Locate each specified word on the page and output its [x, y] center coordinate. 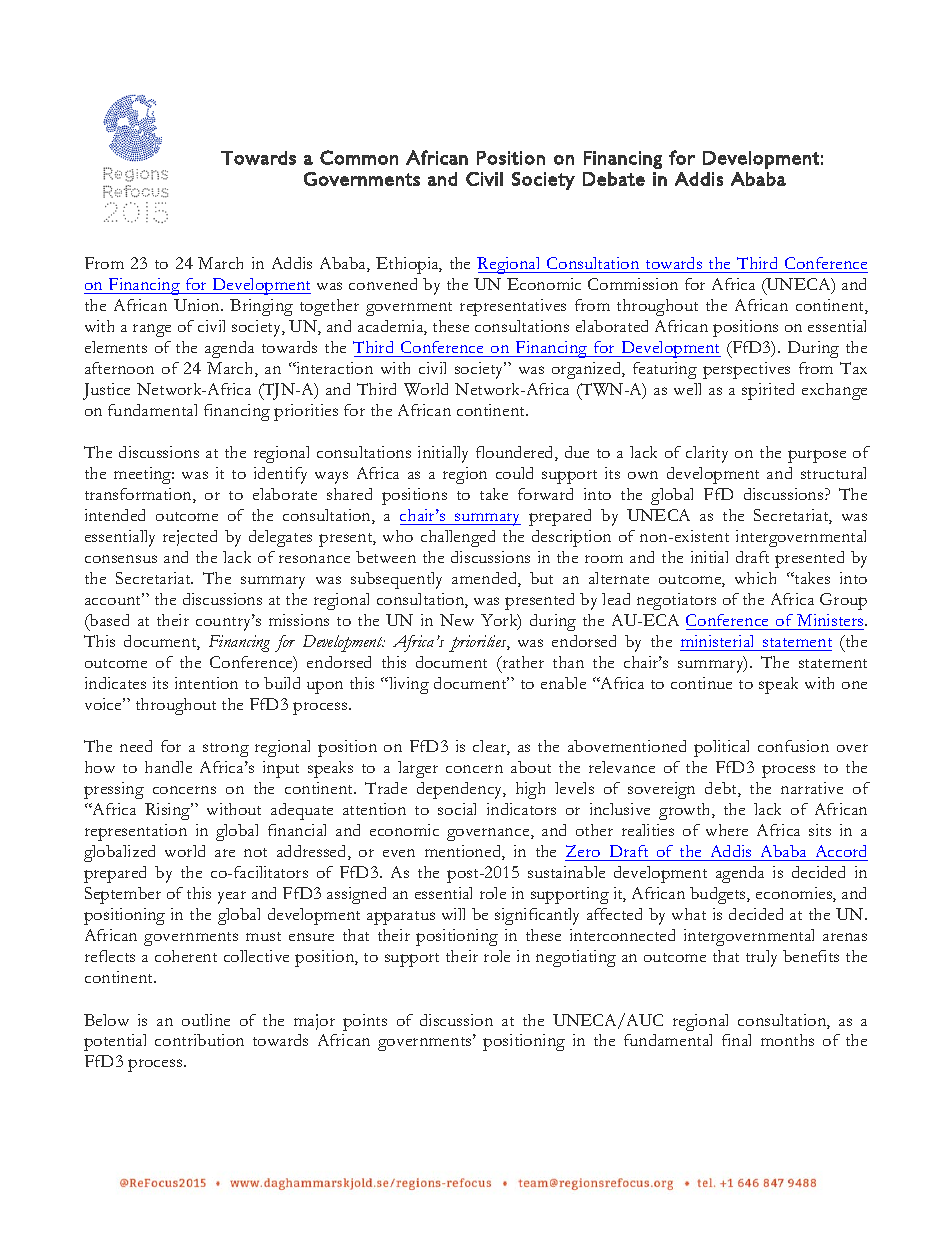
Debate [614, 179]
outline [206, 1020]
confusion [793, 746]
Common [359, 157]
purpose [817, 456]
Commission [633, 284]
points [365, 1022]
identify [280, 475]
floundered [516, 453]
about [531, 767]
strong [226, 750]
